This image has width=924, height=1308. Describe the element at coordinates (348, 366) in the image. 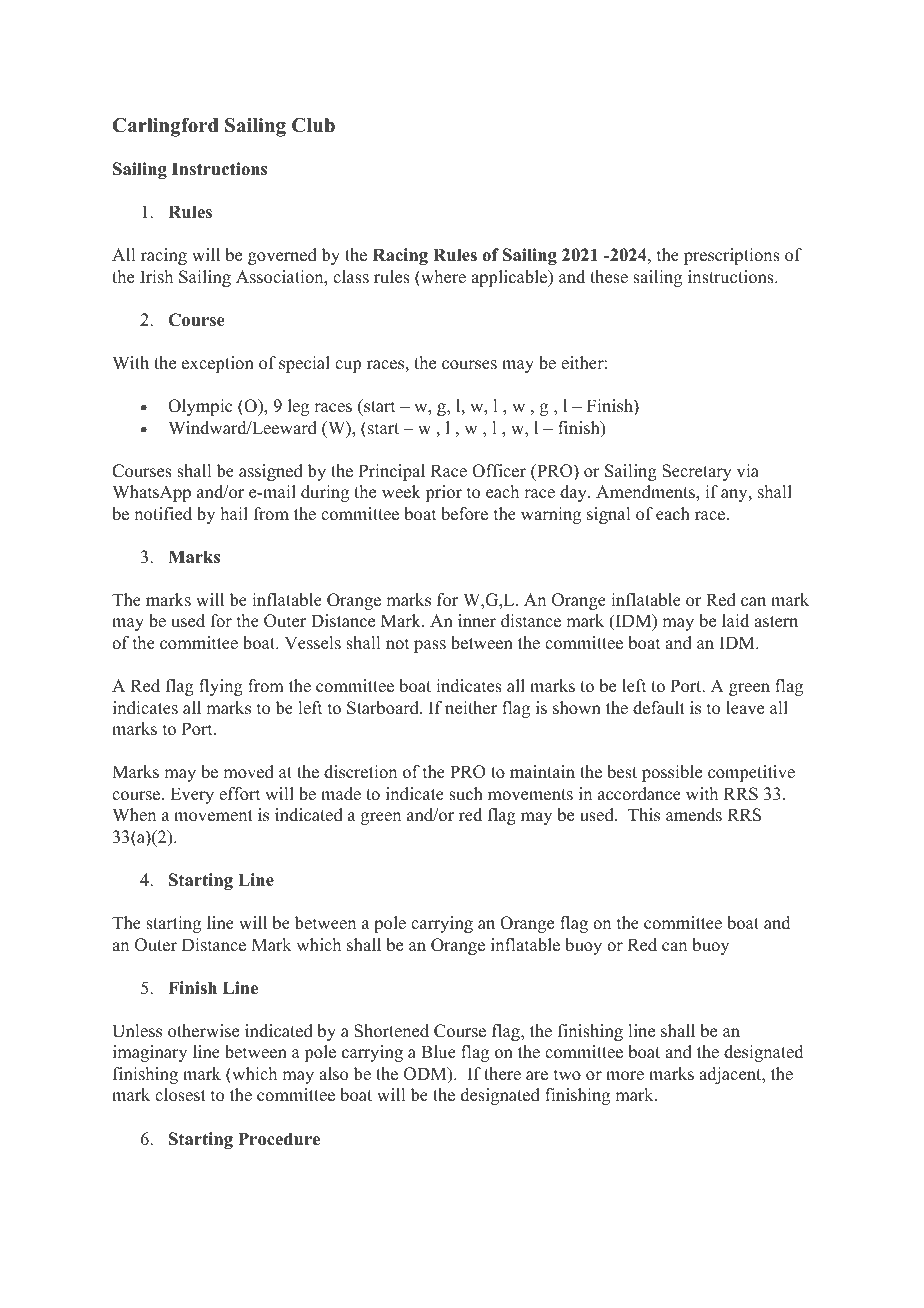

I see `cup` at that location.
